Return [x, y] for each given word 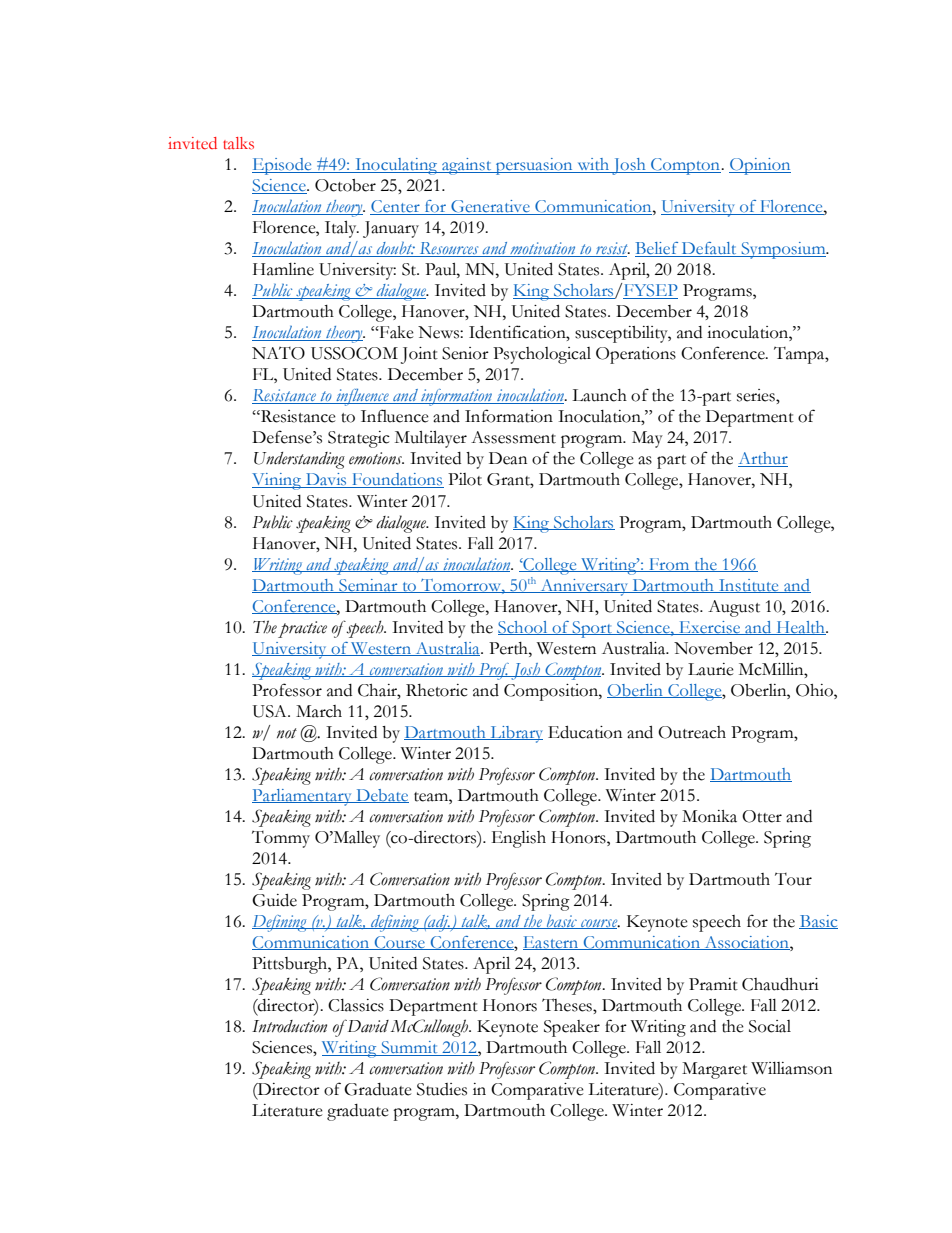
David [367, 1026]
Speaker [572, 1028]
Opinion [760, 166]
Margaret [714, 1070]
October [345, 185]
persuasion [534, 166]
